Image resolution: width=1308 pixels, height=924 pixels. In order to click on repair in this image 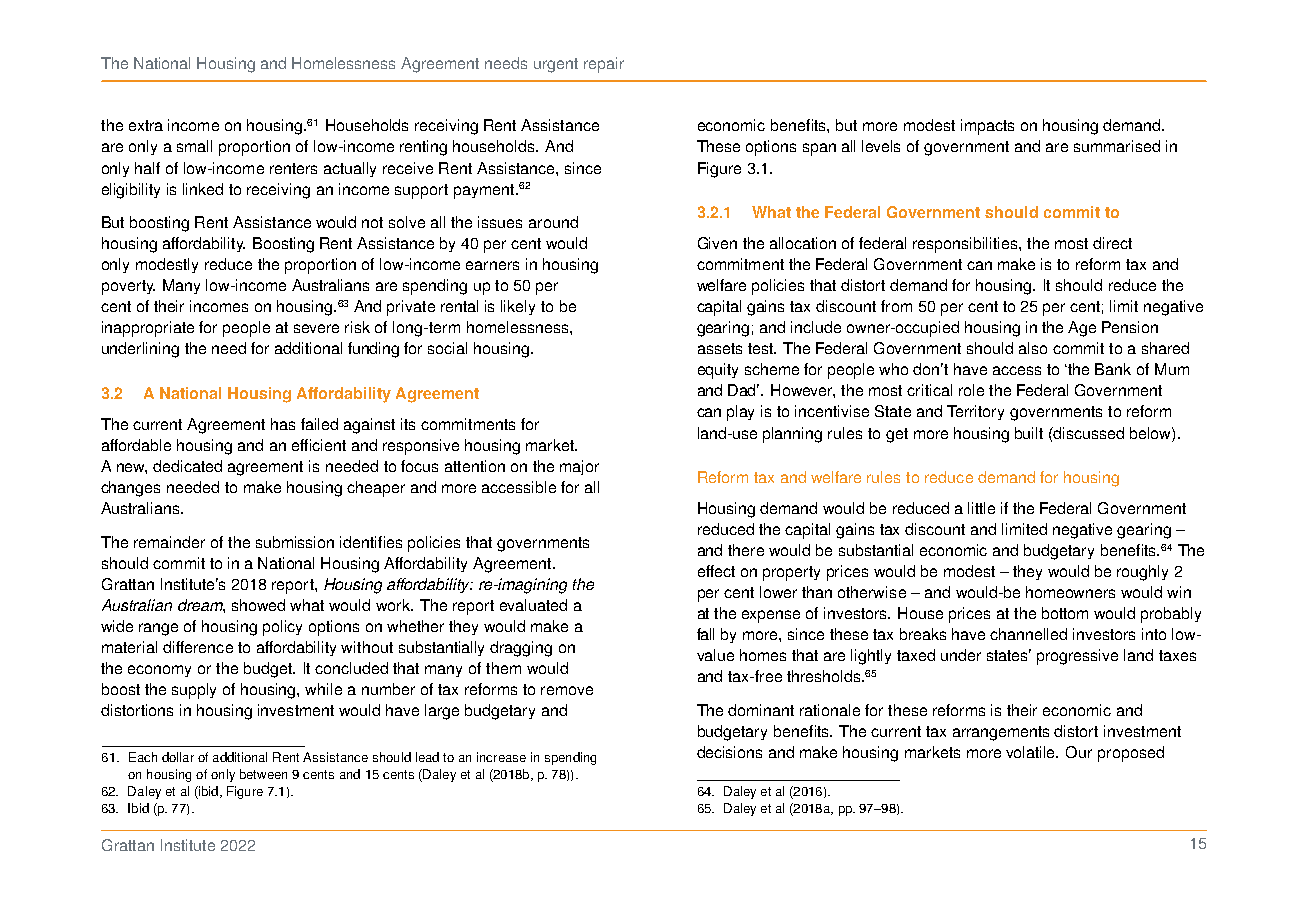, I will do `click(604, 65)`.
